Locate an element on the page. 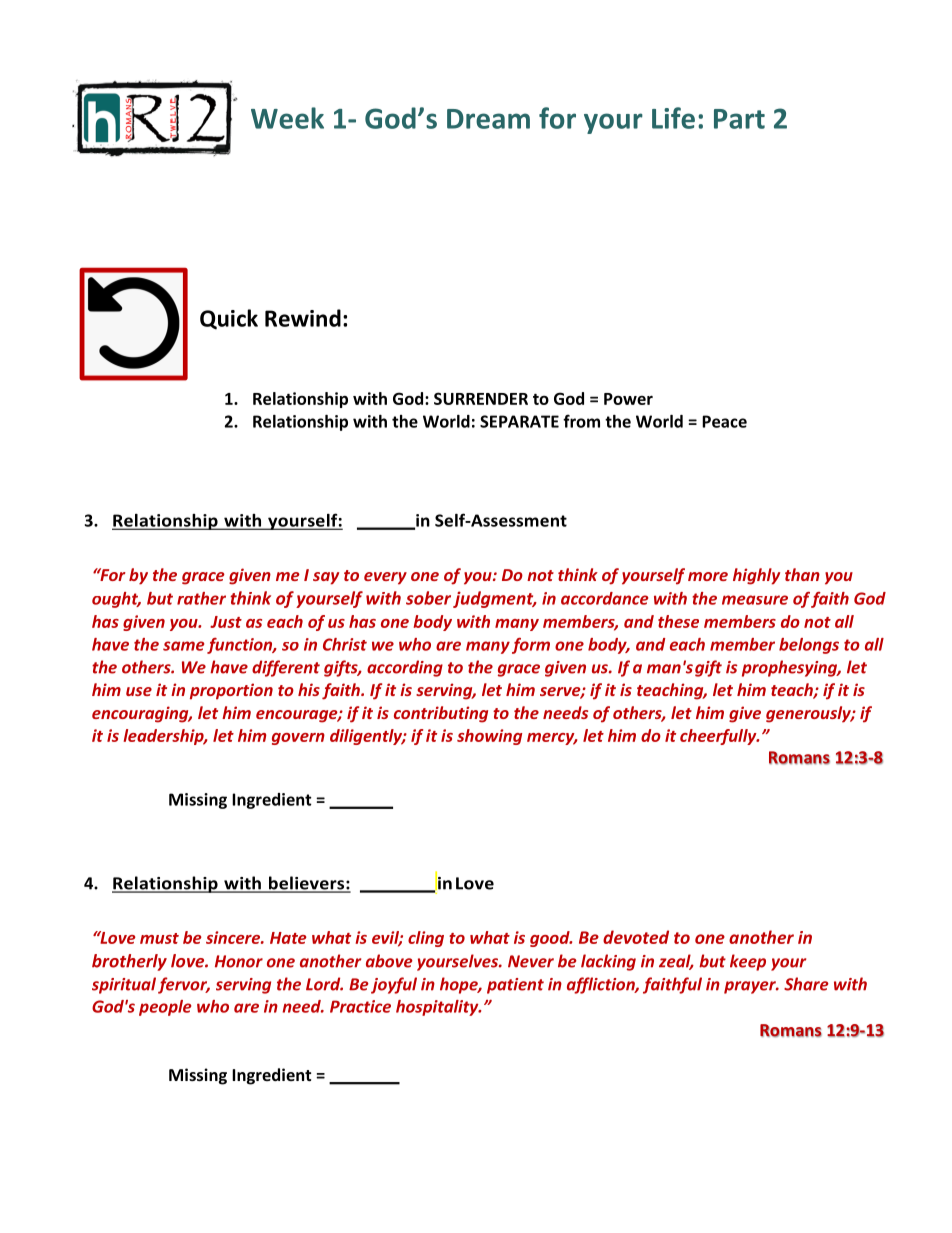 This image has width=952, height=1233. rather is located at coordinates (201, 598).
